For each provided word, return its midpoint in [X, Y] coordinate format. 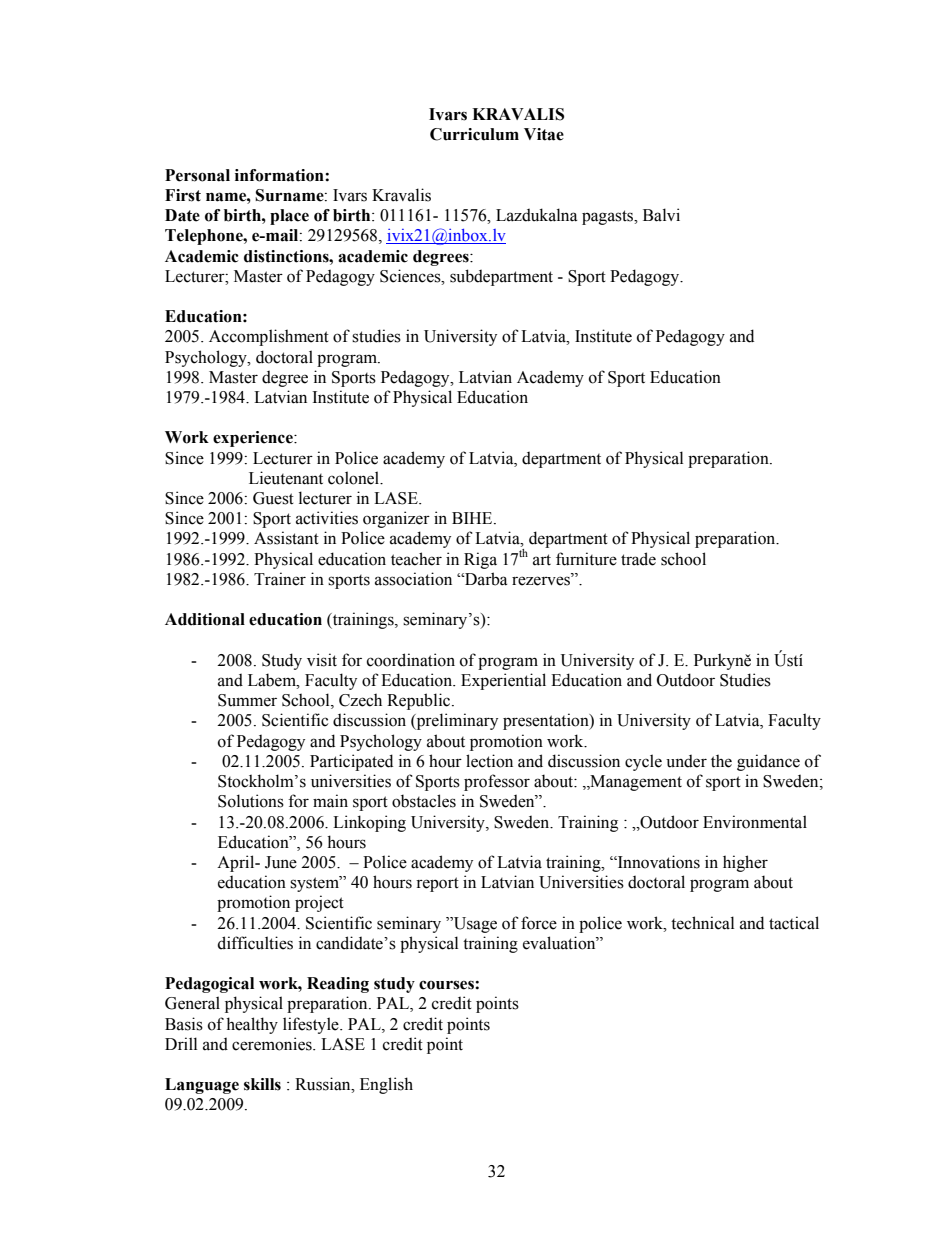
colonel [355, 478]
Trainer [280, 579]
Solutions [251, 801]
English [386, 1085]
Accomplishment [269, 337]
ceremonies [273, 1044]
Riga [480, 560]
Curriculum [474, 134]
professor [497, 782]
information [280, 175]
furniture [586, 559]
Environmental [755, 822]
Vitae [544, 134]
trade [638, 559]
